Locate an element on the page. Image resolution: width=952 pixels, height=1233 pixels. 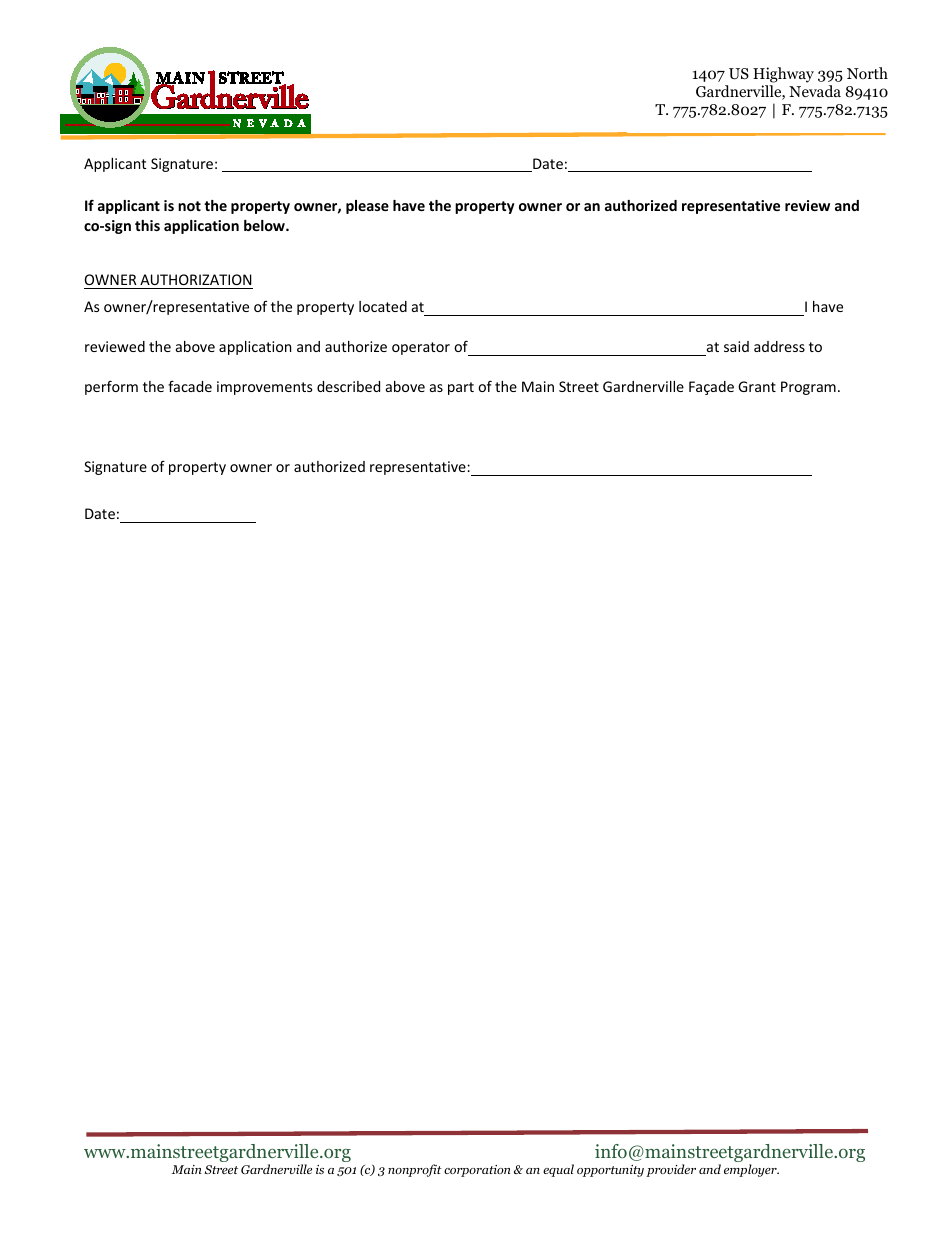
facade is located at coordinates (190, 386).
